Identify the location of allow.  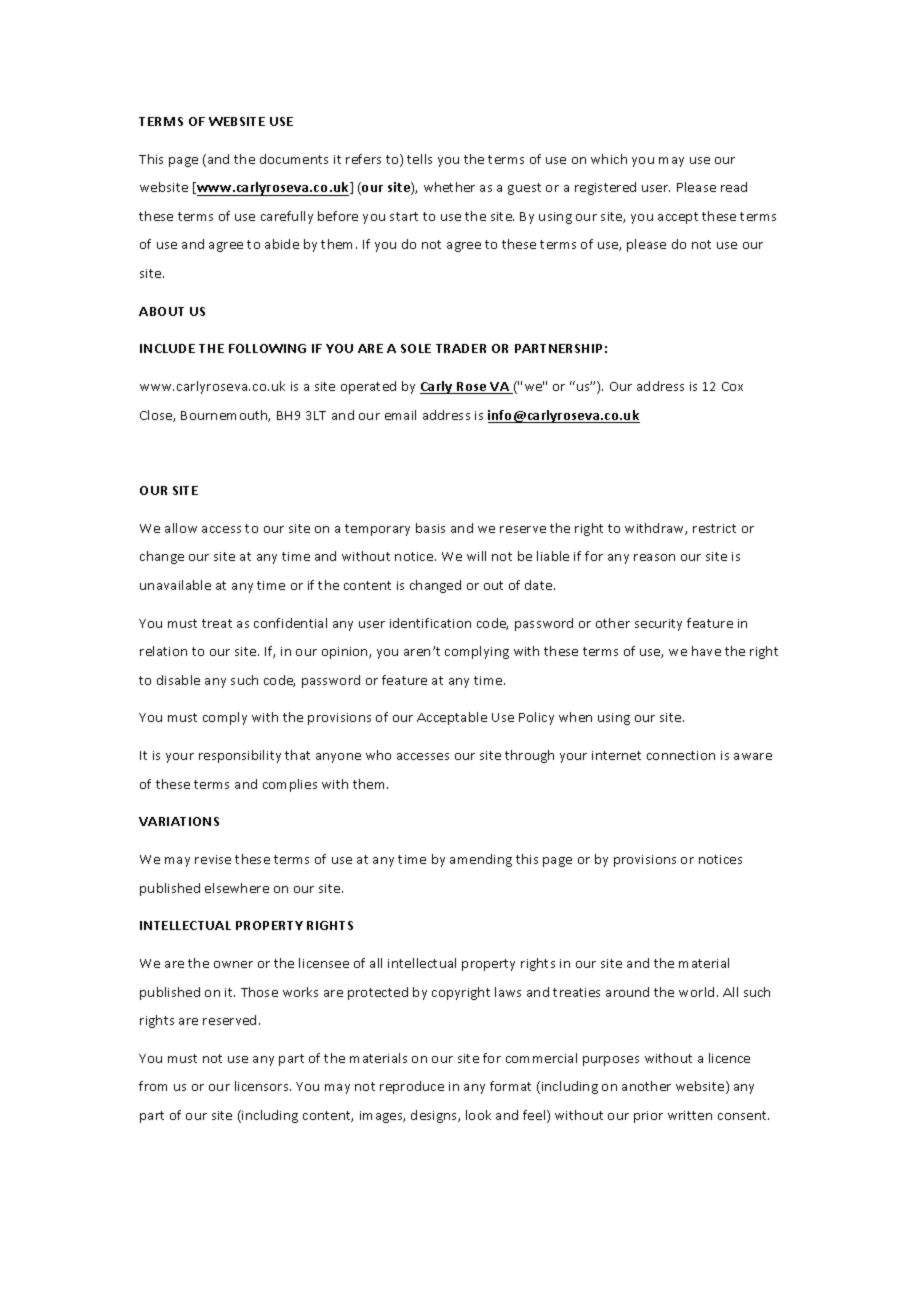
(181, 528).
